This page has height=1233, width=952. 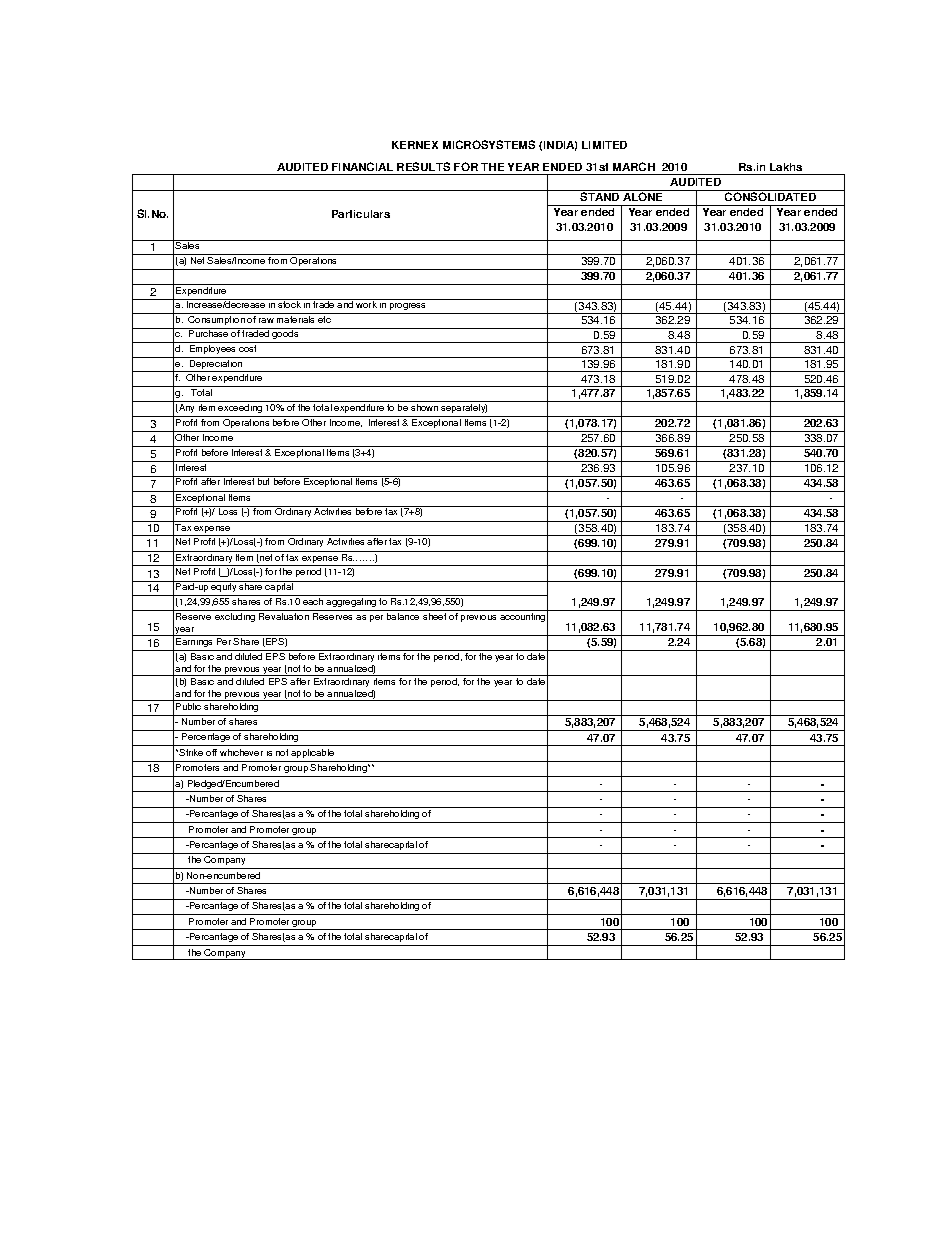 What do you see at coordinates (313, 601) in the page?
I see `each` at bounding box center [313, 601].
